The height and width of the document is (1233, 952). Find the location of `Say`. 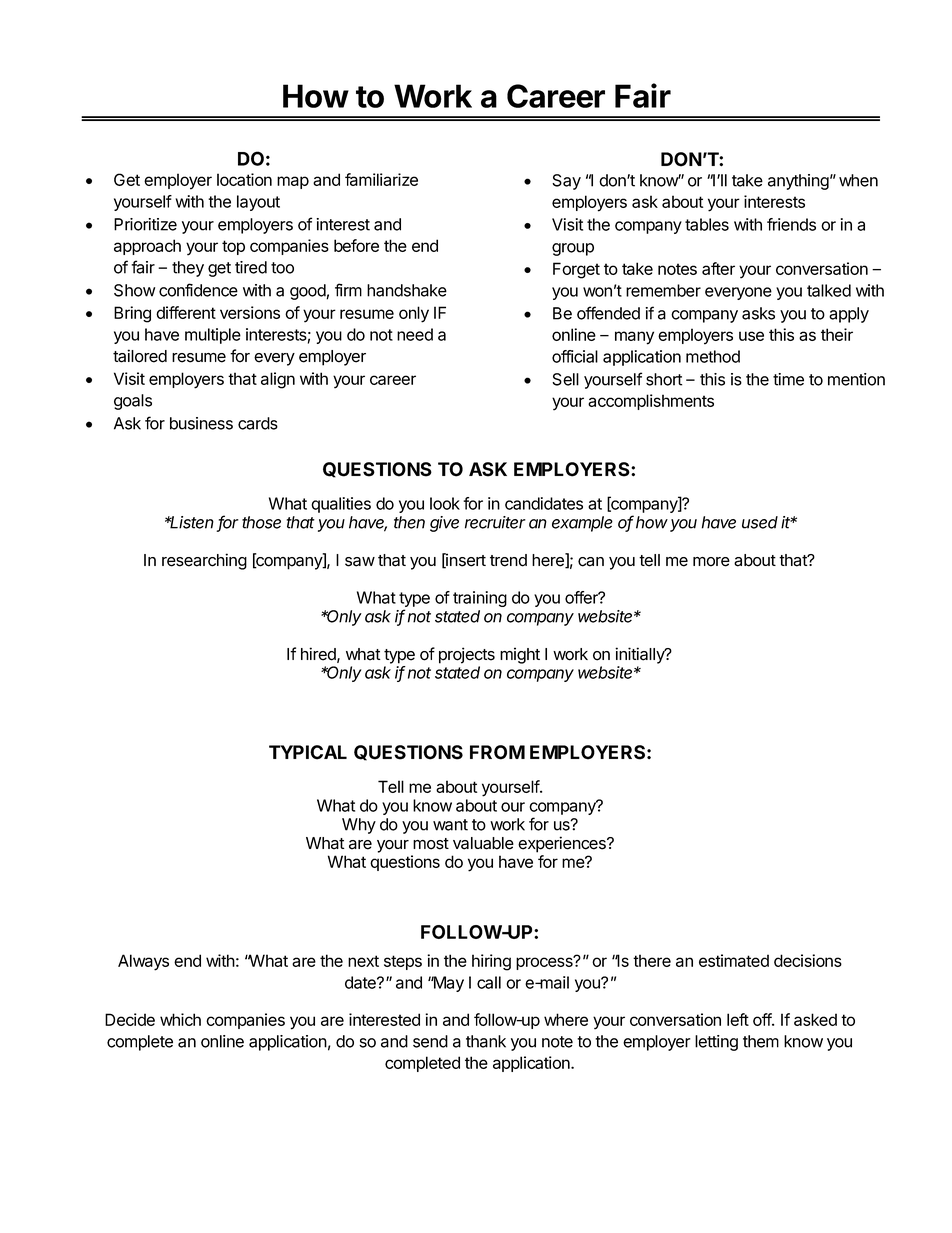

Say is located at coordinates (566, 182).
